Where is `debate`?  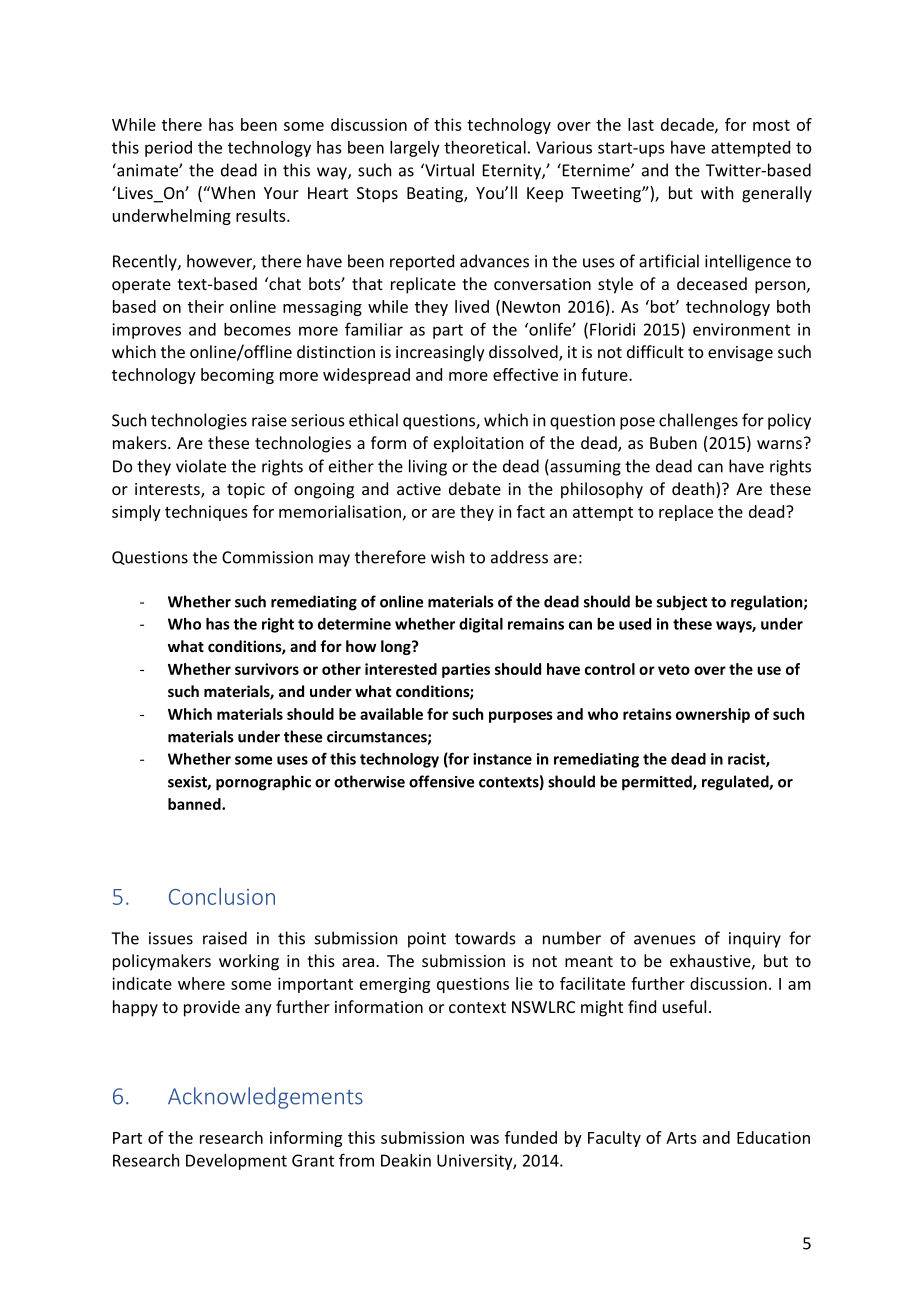
debate is located at coordinates (475, 488).
